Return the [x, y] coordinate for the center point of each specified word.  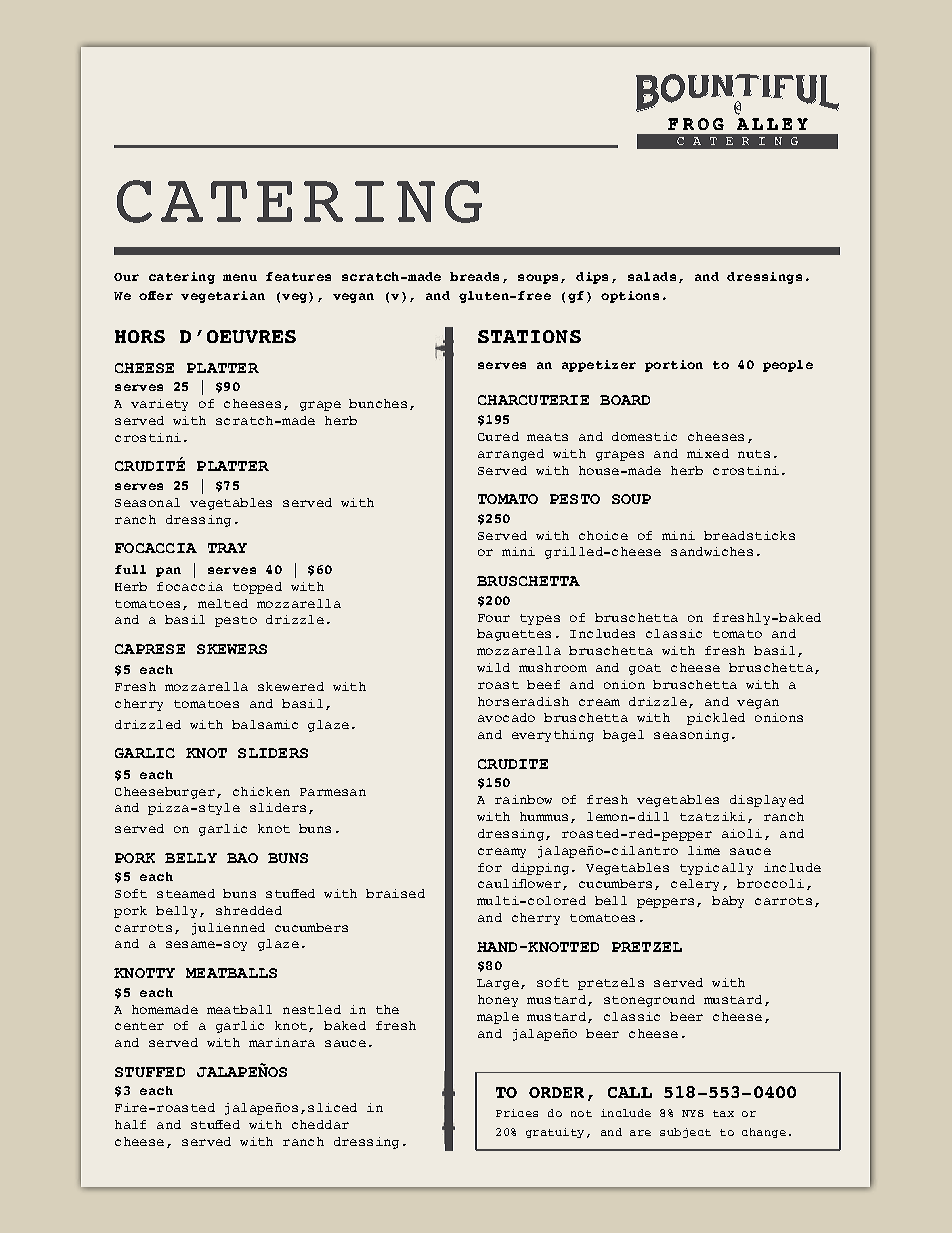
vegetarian [223, 297]
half [130, 1124]
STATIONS [529, 336]
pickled [716, 719]
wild [493, 667]
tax [723, 1113]
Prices [517, 1113]
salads [652, 276]
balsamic [265, 724]
